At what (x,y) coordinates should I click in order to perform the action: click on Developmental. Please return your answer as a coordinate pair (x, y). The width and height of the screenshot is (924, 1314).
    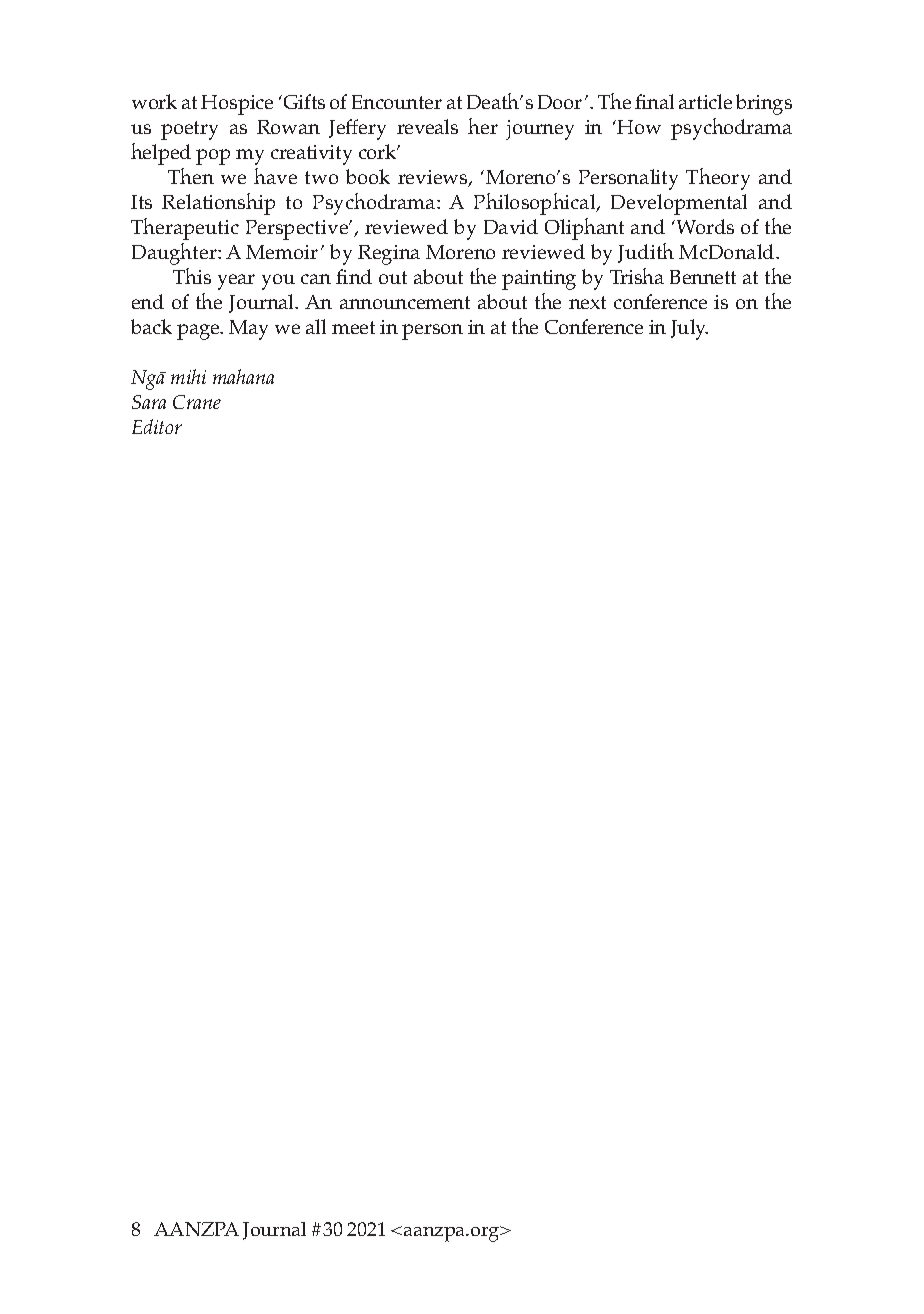
    Looking at the image, I should click on (679, 204).
